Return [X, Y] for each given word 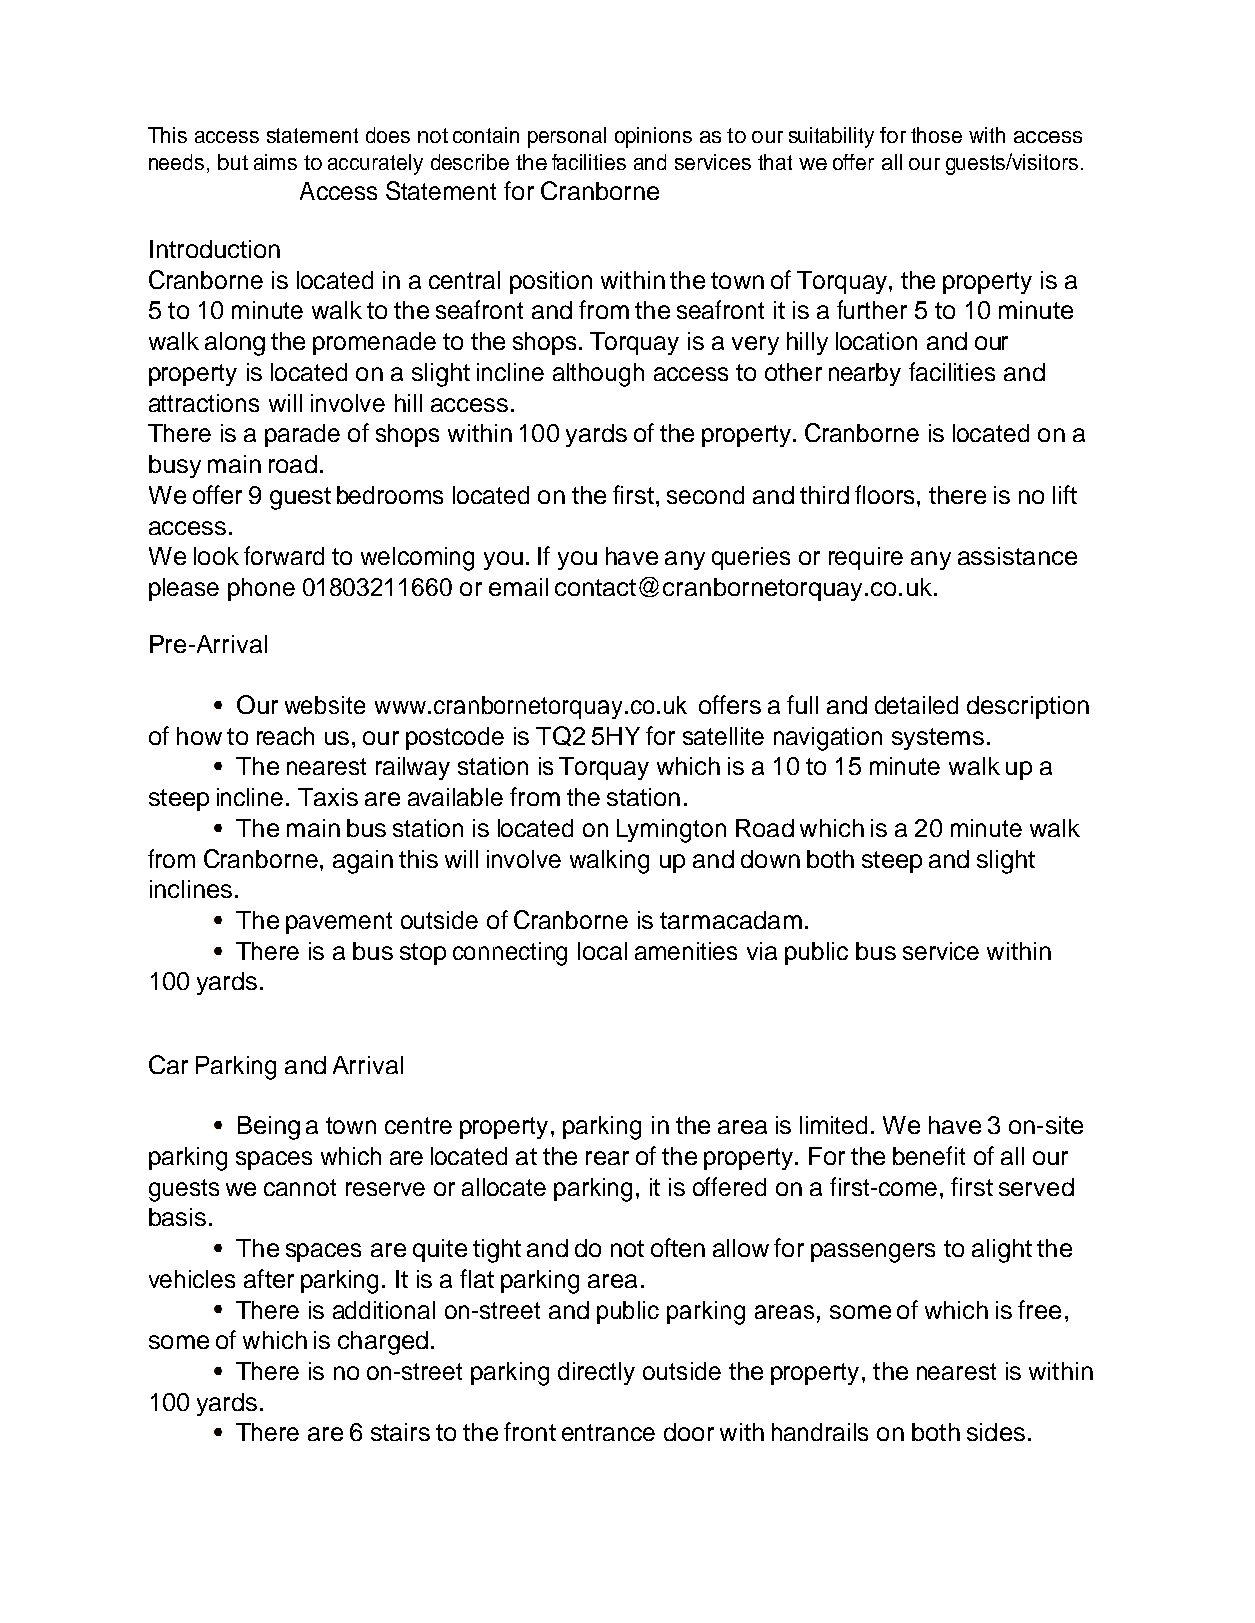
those [936, 135]
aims [275, 162]
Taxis [328, 797]
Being [269, 1128]
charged [383, 1343]
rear [607, 1158]
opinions [653, 137]
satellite [723, 736]
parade [302, 435]
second [705, 495]
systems [938, 739]
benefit [929, 1155]
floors [884, 494]
